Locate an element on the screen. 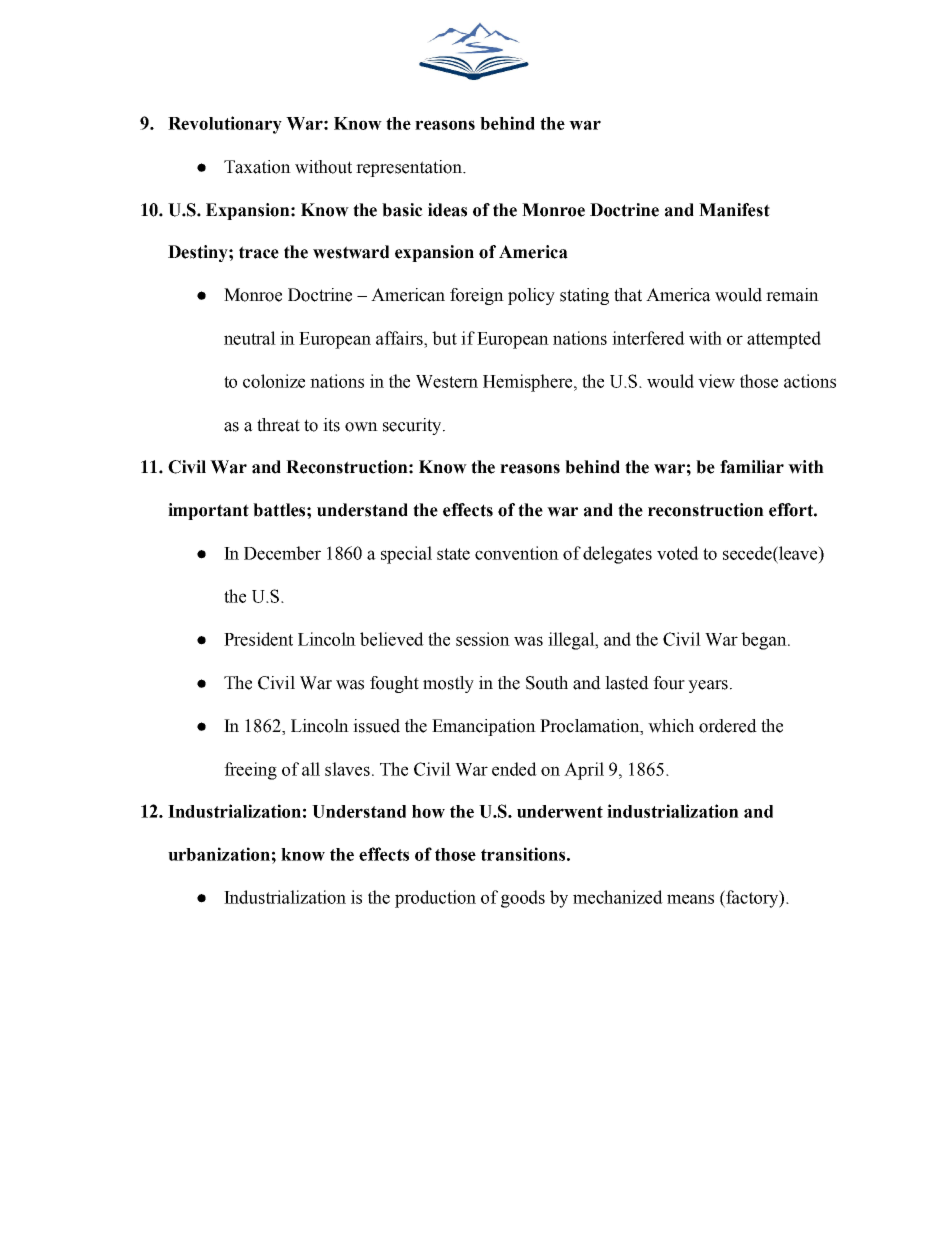 Image resolution: width=952 pixels, height=1233 pixels. Taxation is located at coordinates (257, 167).
